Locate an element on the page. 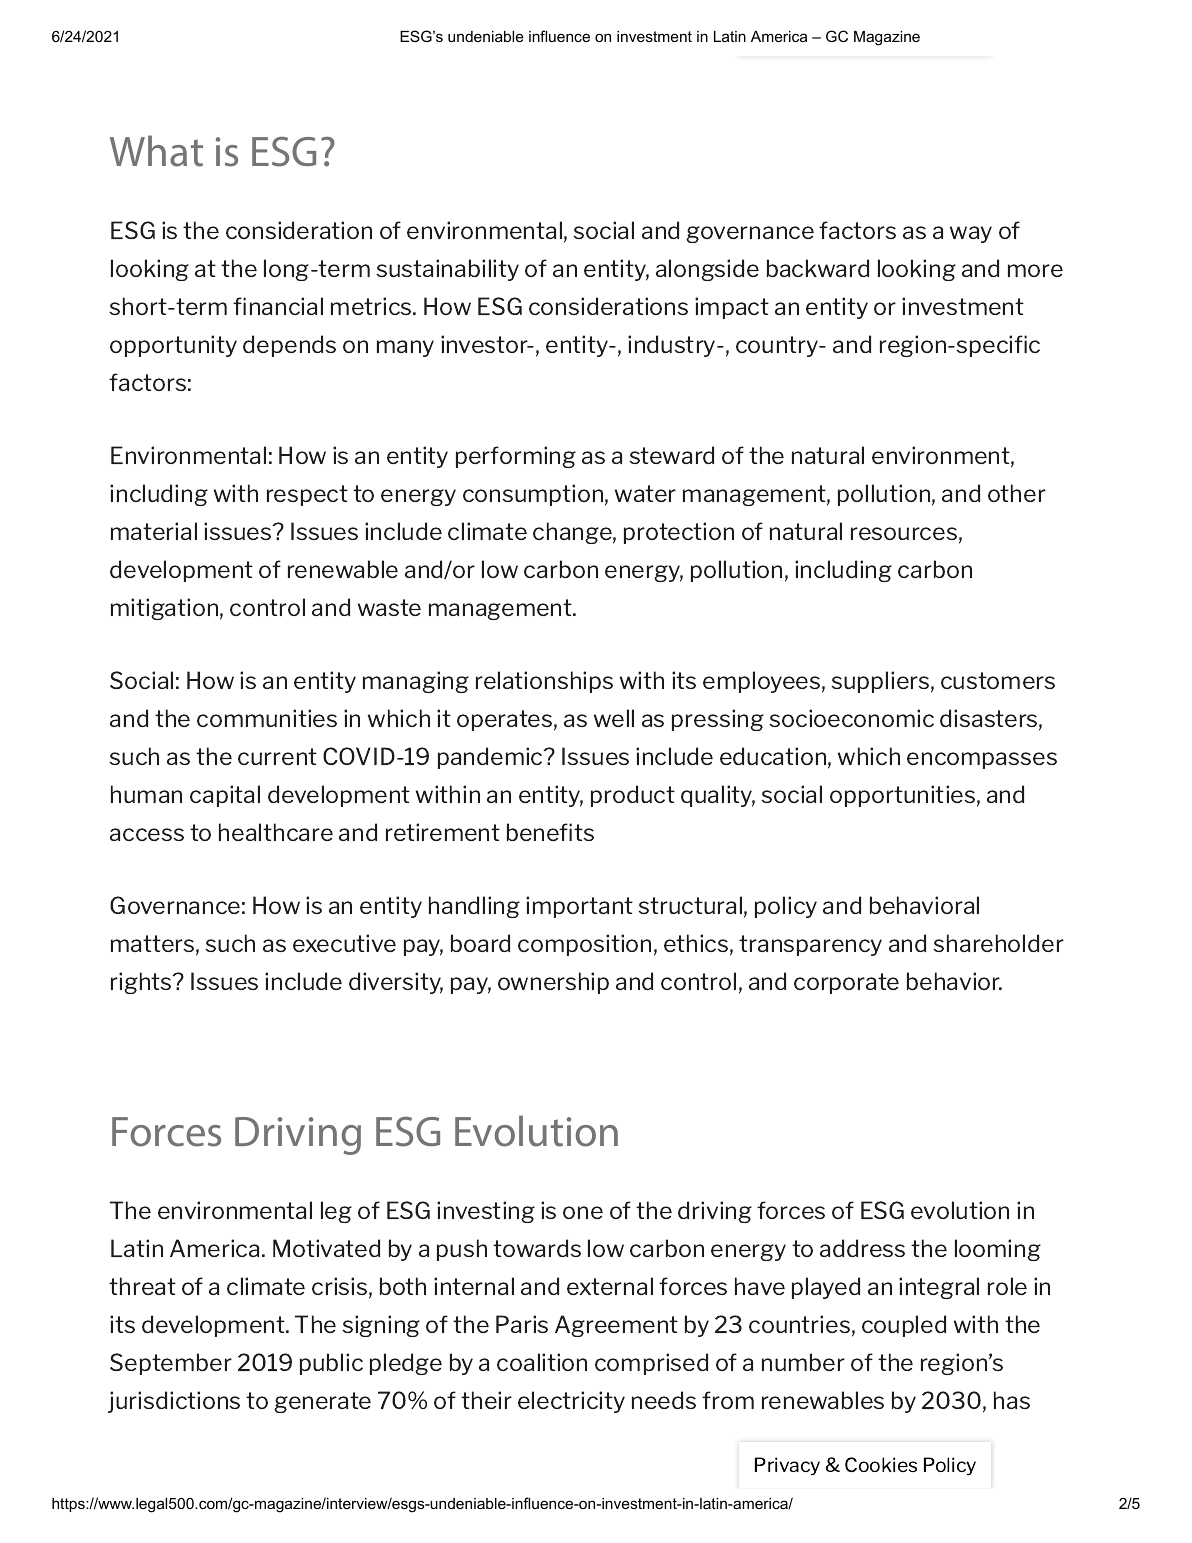 The image size is (1192, 1543). electricity is located at coordinates (571, 1402).
